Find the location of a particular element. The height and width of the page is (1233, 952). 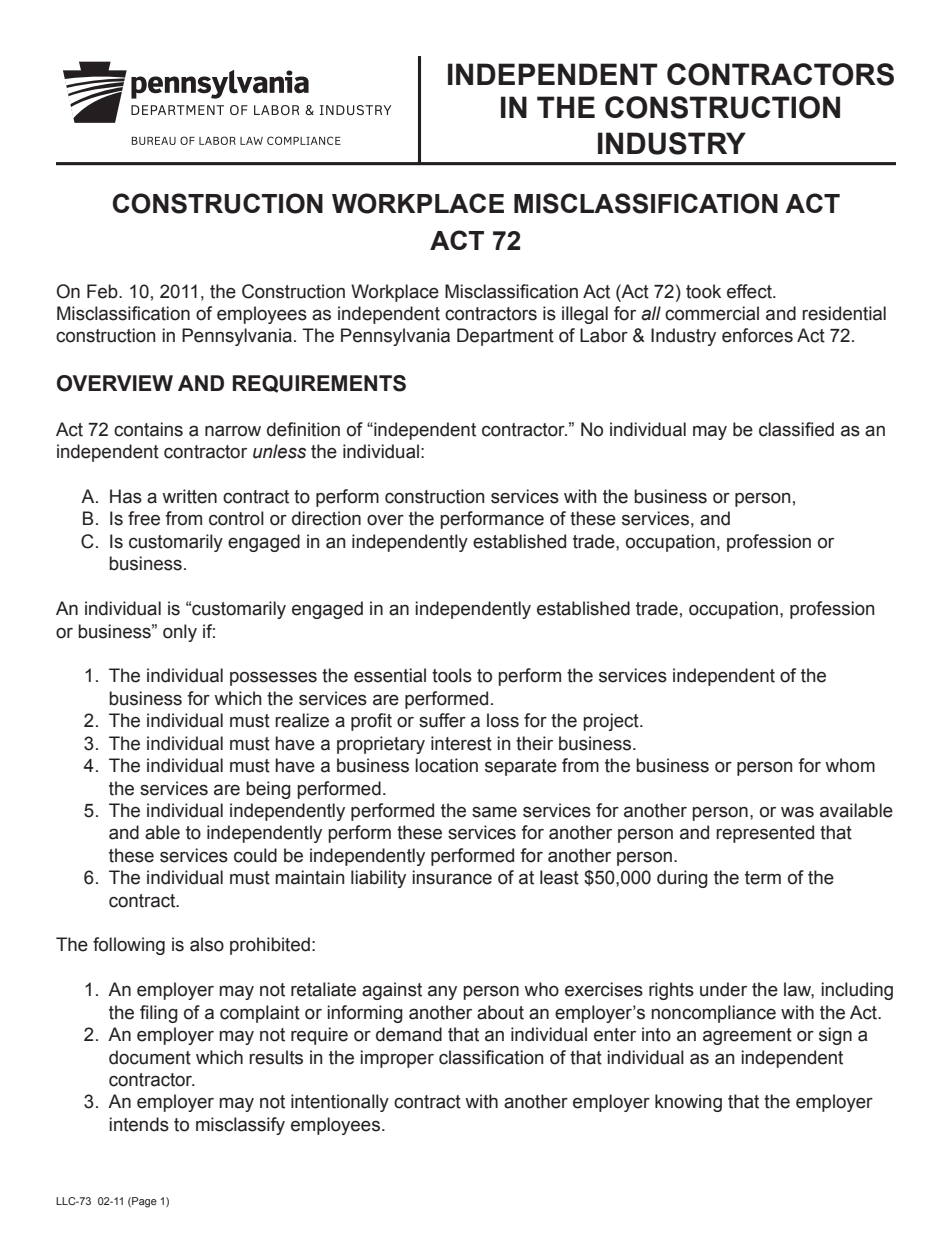

Department is located at coordinates (505, 337).
